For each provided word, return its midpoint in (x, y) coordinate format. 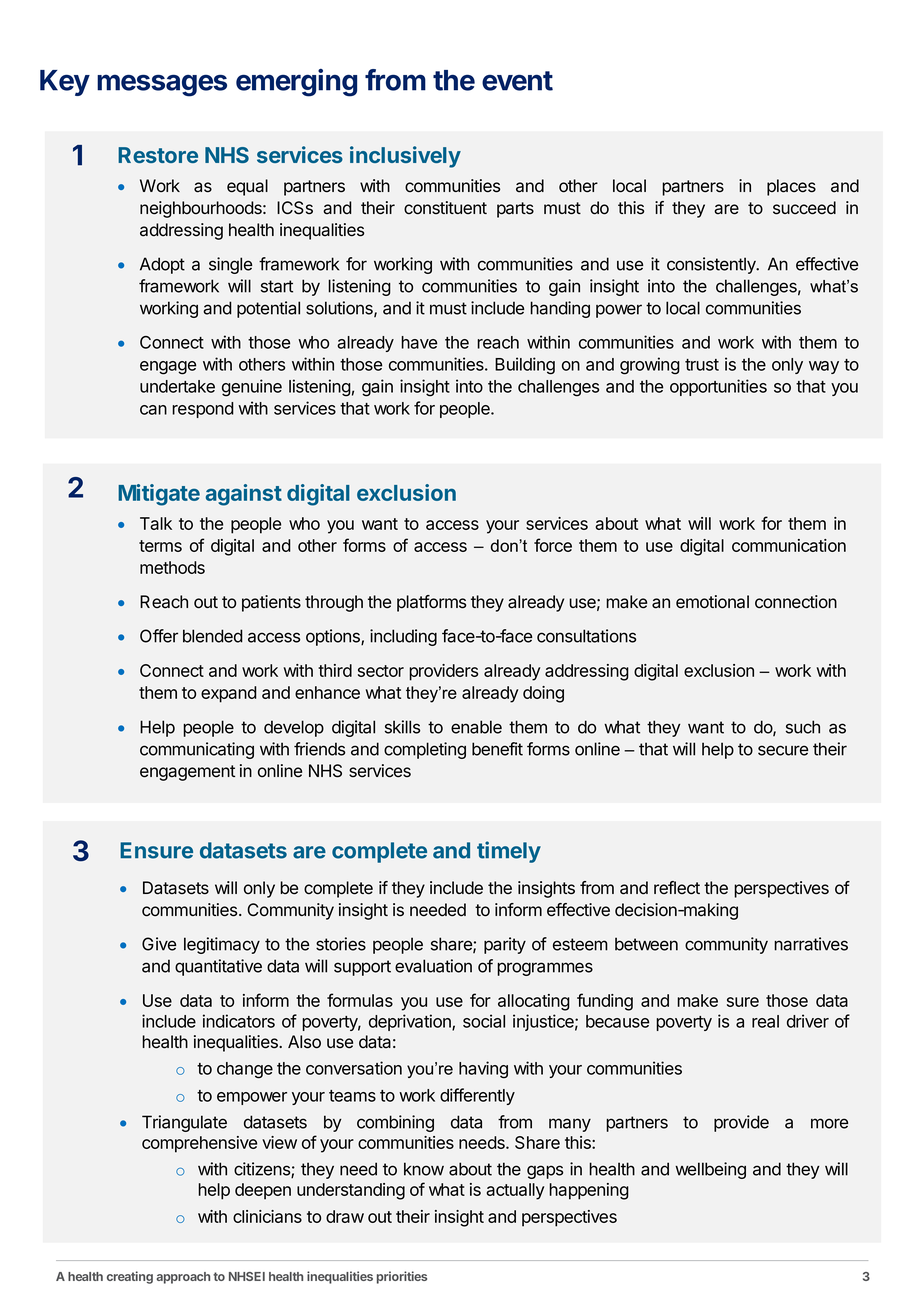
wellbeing (710, 1170)
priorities (402, 1277)
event (517, 81)
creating (130, 1277)
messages (162, 85)
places (791, 187)
